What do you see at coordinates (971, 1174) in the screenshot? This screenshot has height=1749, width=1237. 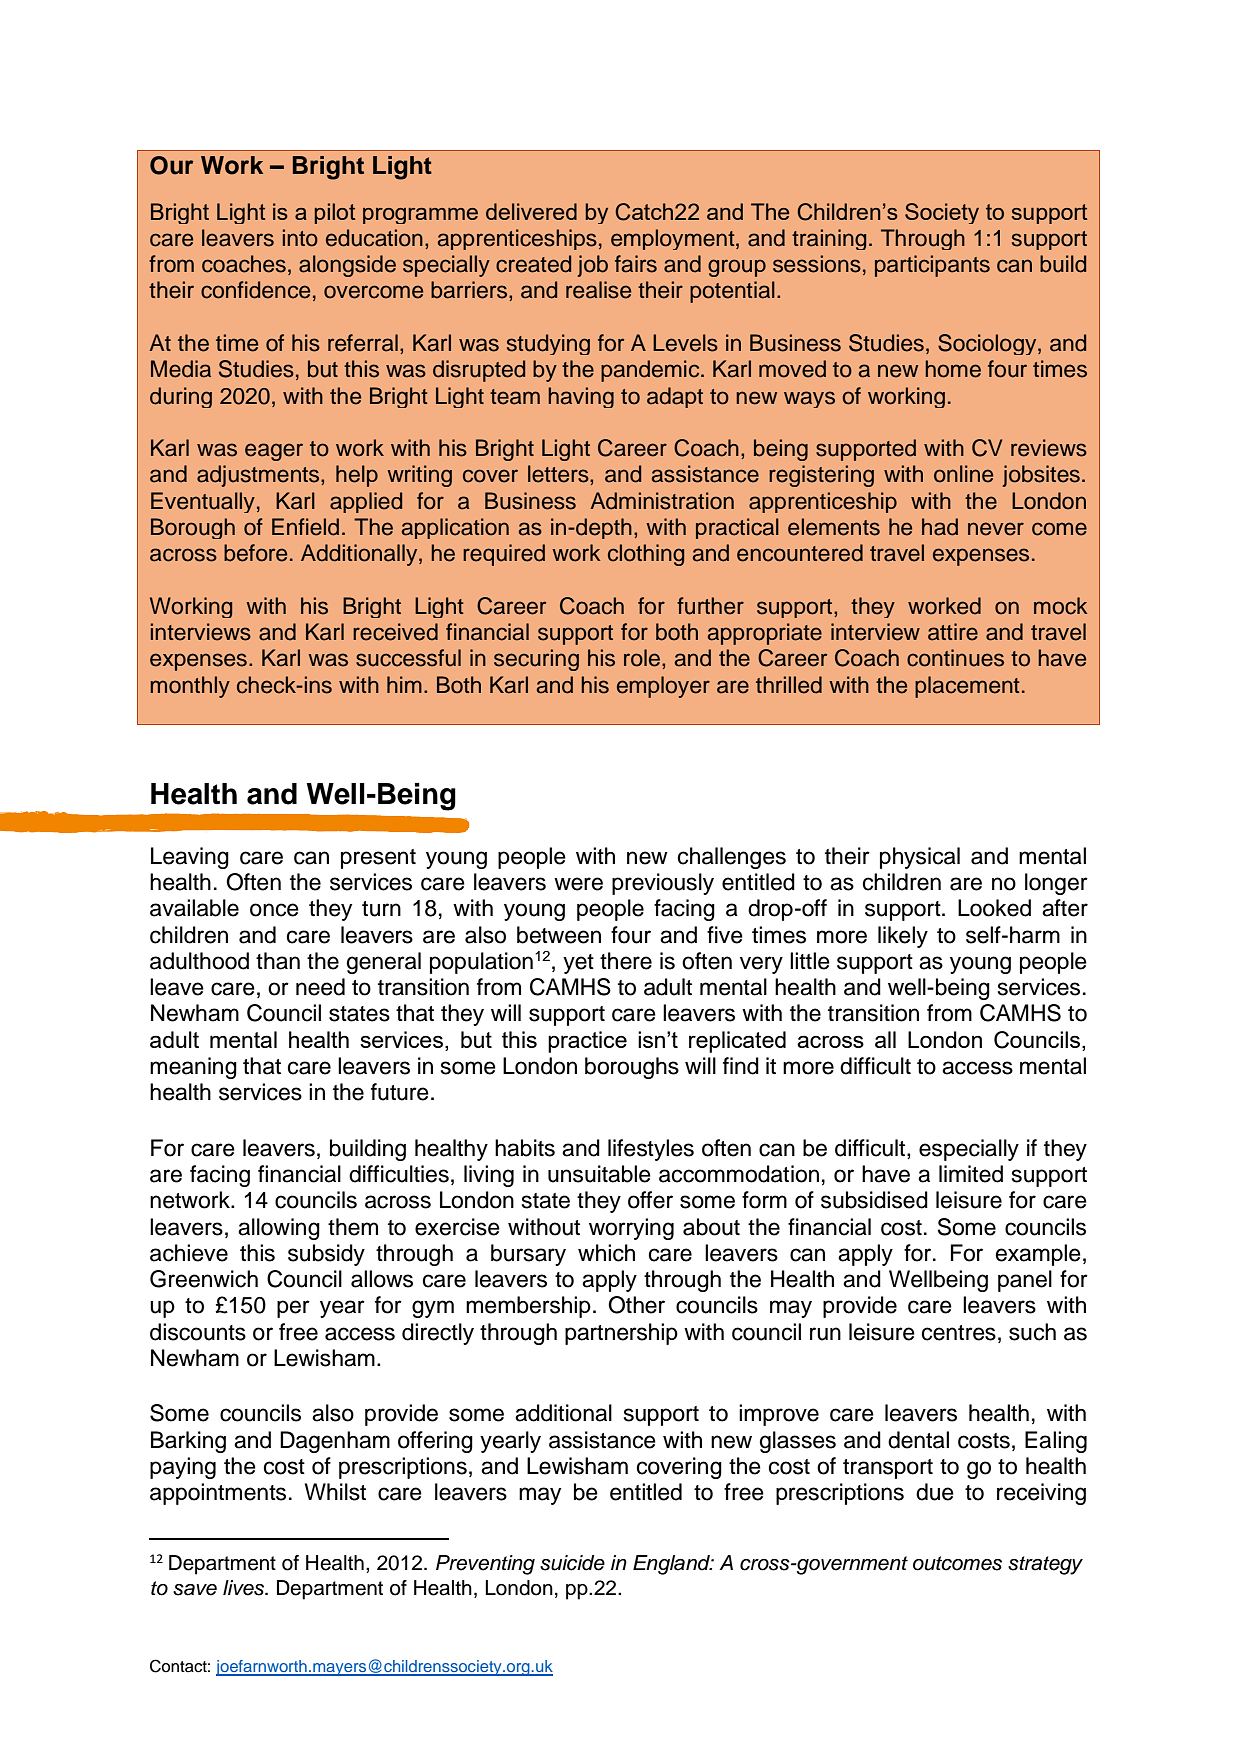 I see `limited` at bounding box center [971, 1174].
